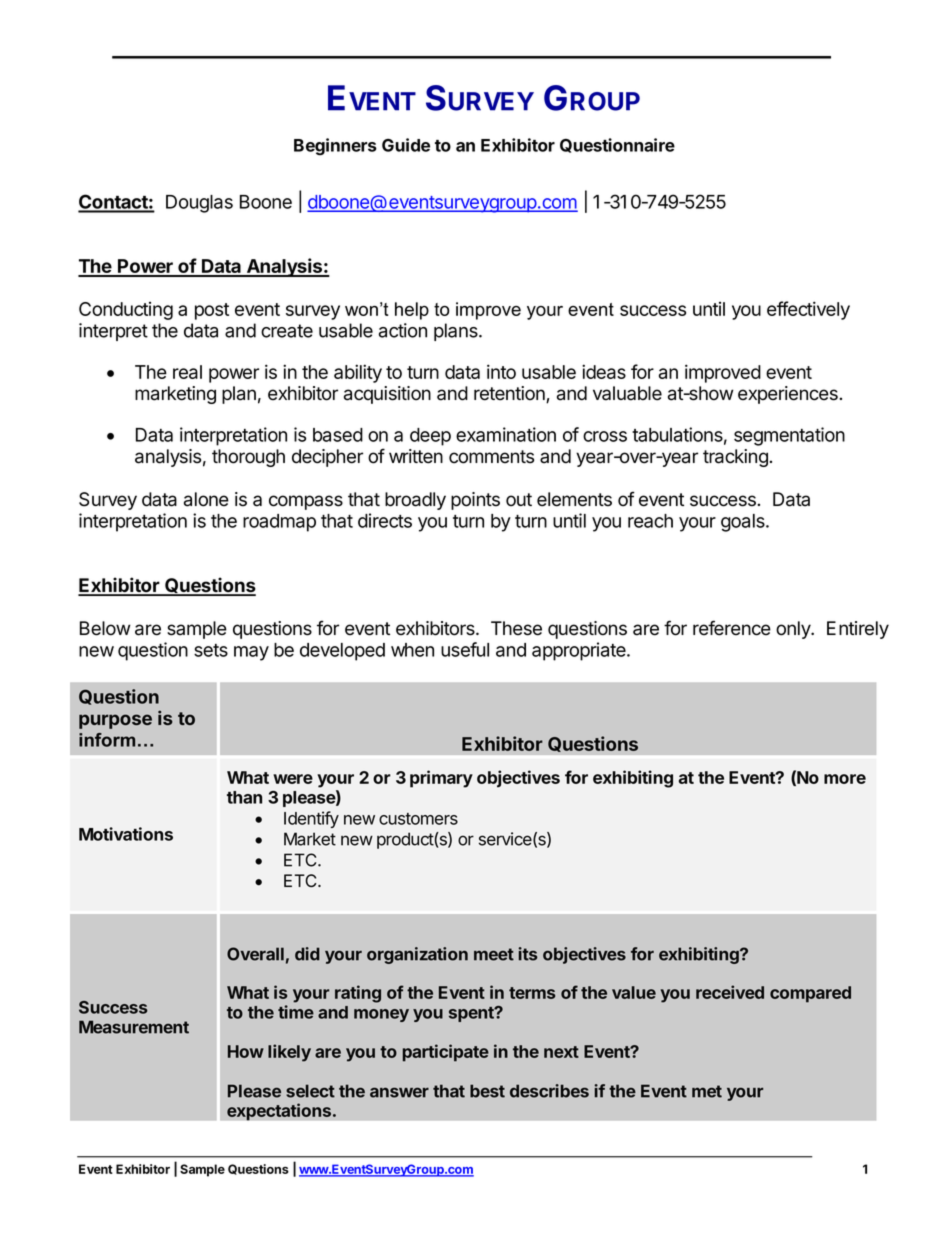  What do you see at coordinates (516, 628) in the page?
I see `These` at bounding box center [516, 628].
